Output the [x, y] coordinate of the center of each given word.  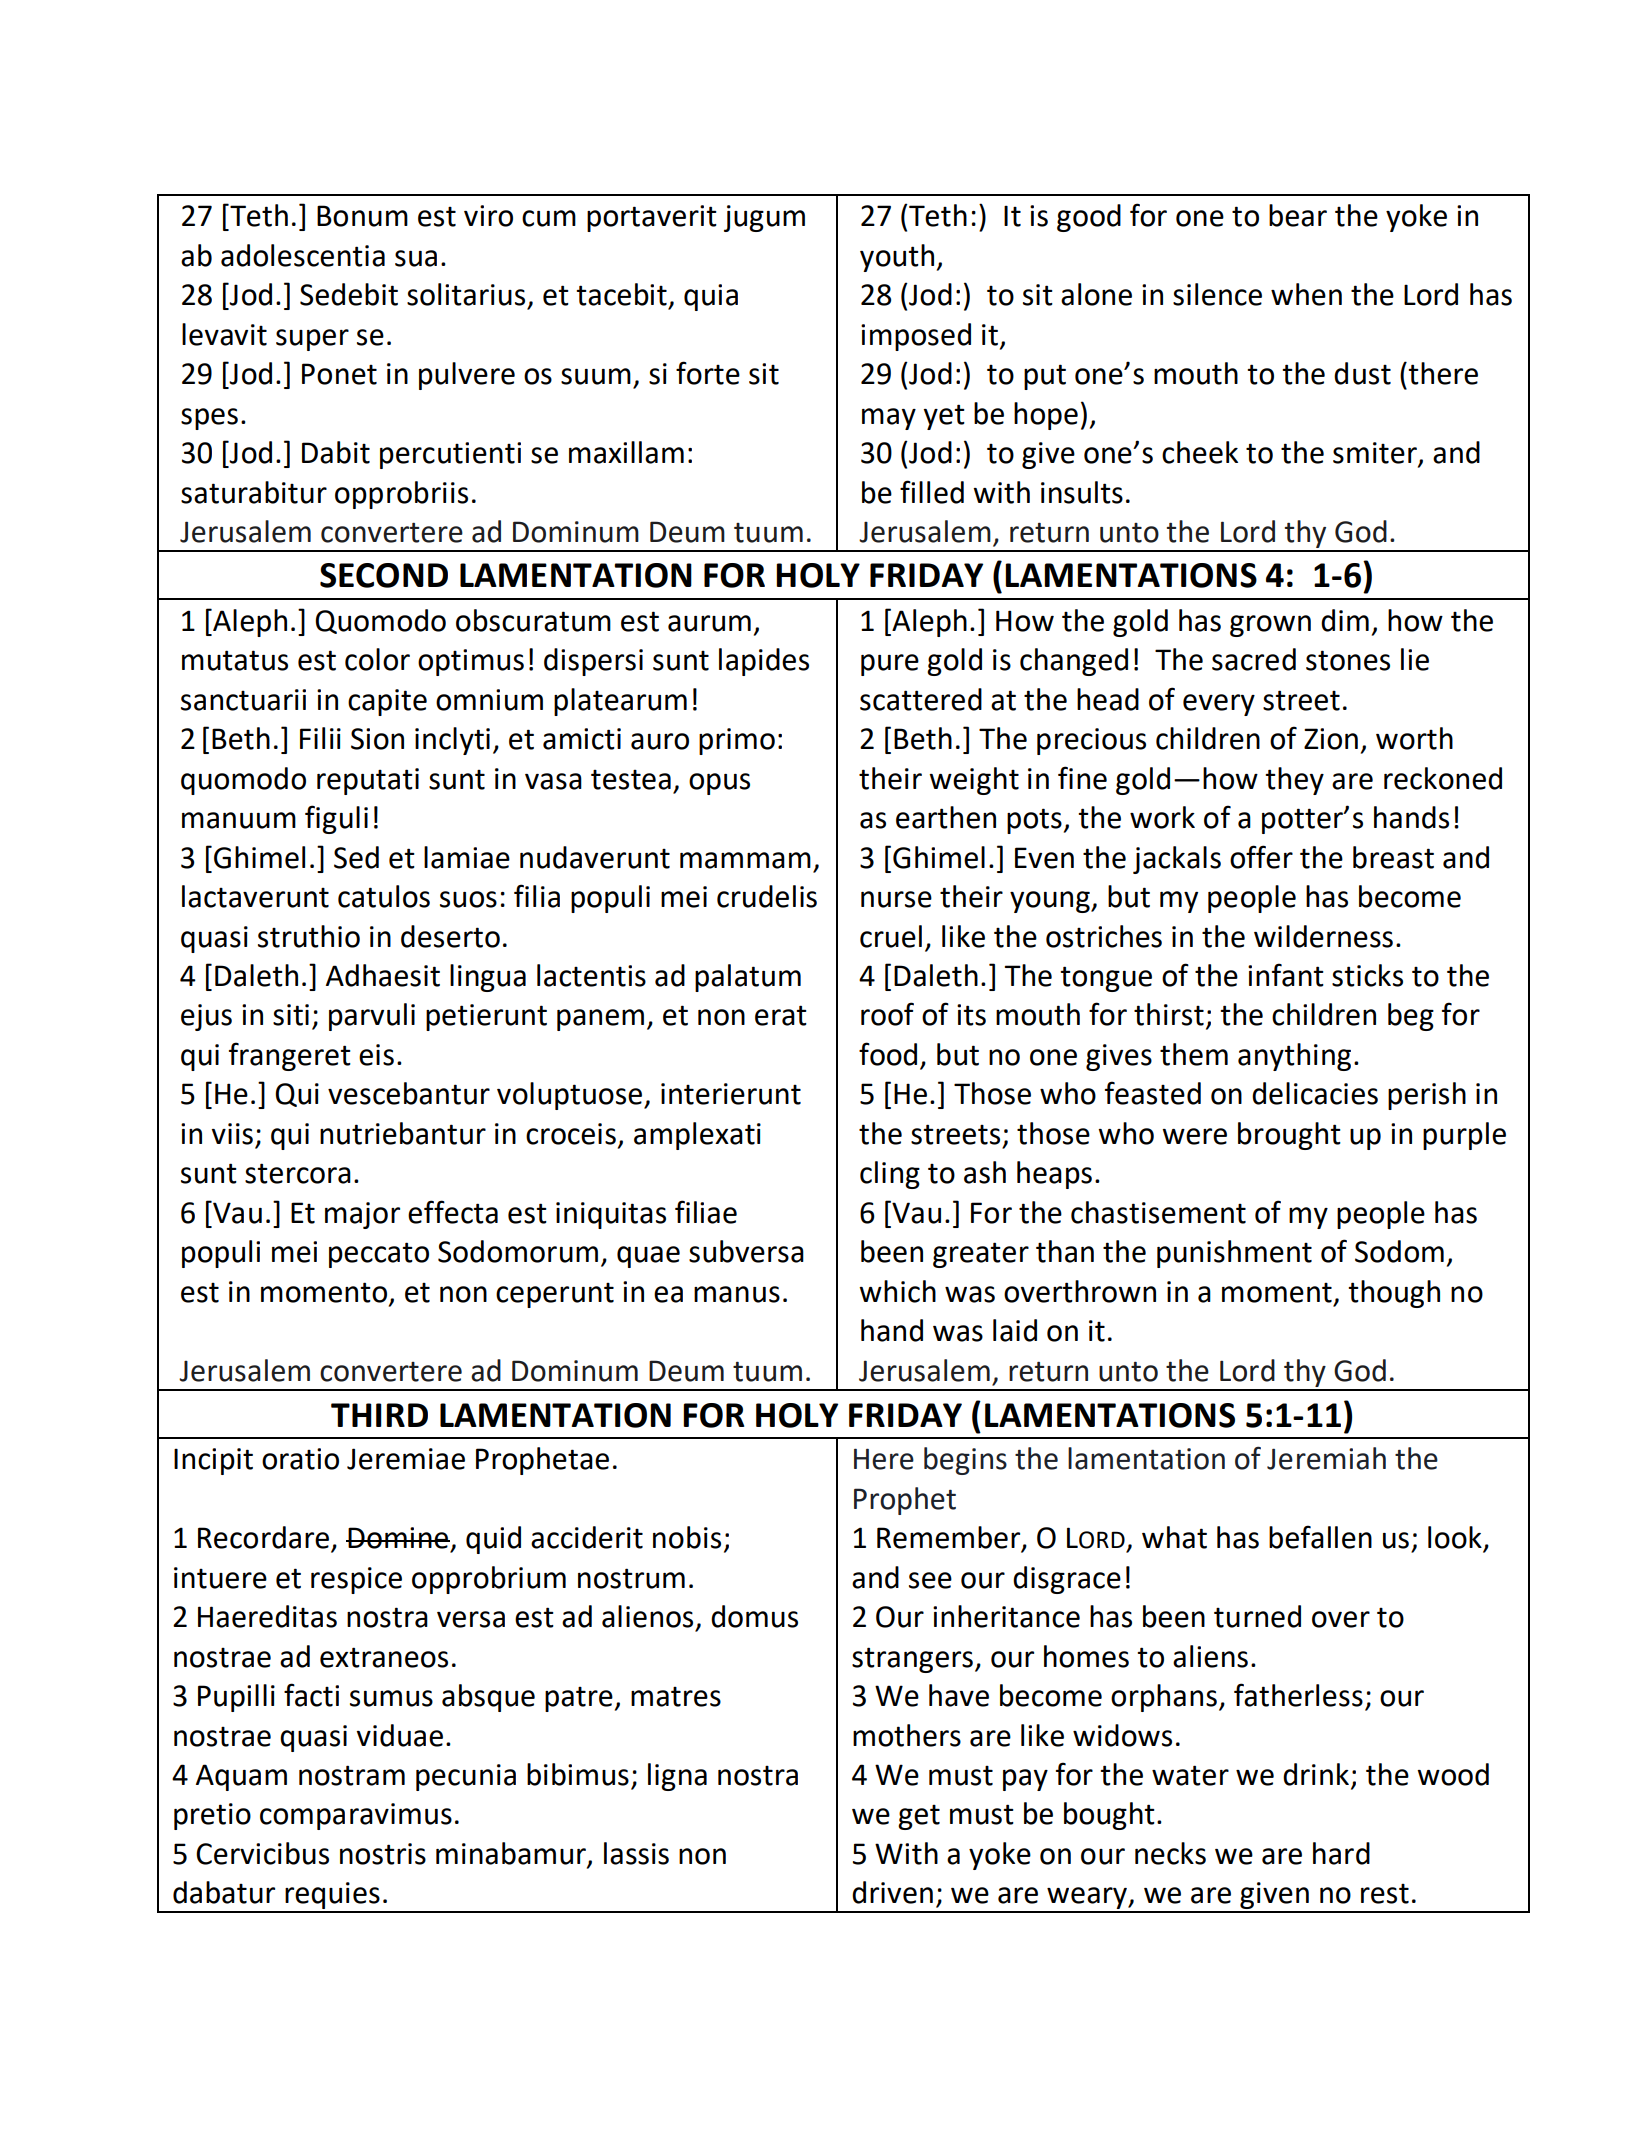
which [897, 1291]
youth [897, 258]
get [919, 1817]
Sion [377, 739]
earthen [946, 817]
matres [676, 1697]
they [1294, 781]
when [1306, 294]
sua [416, 258]
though [1394, 1294]
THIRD [379, 1415]
